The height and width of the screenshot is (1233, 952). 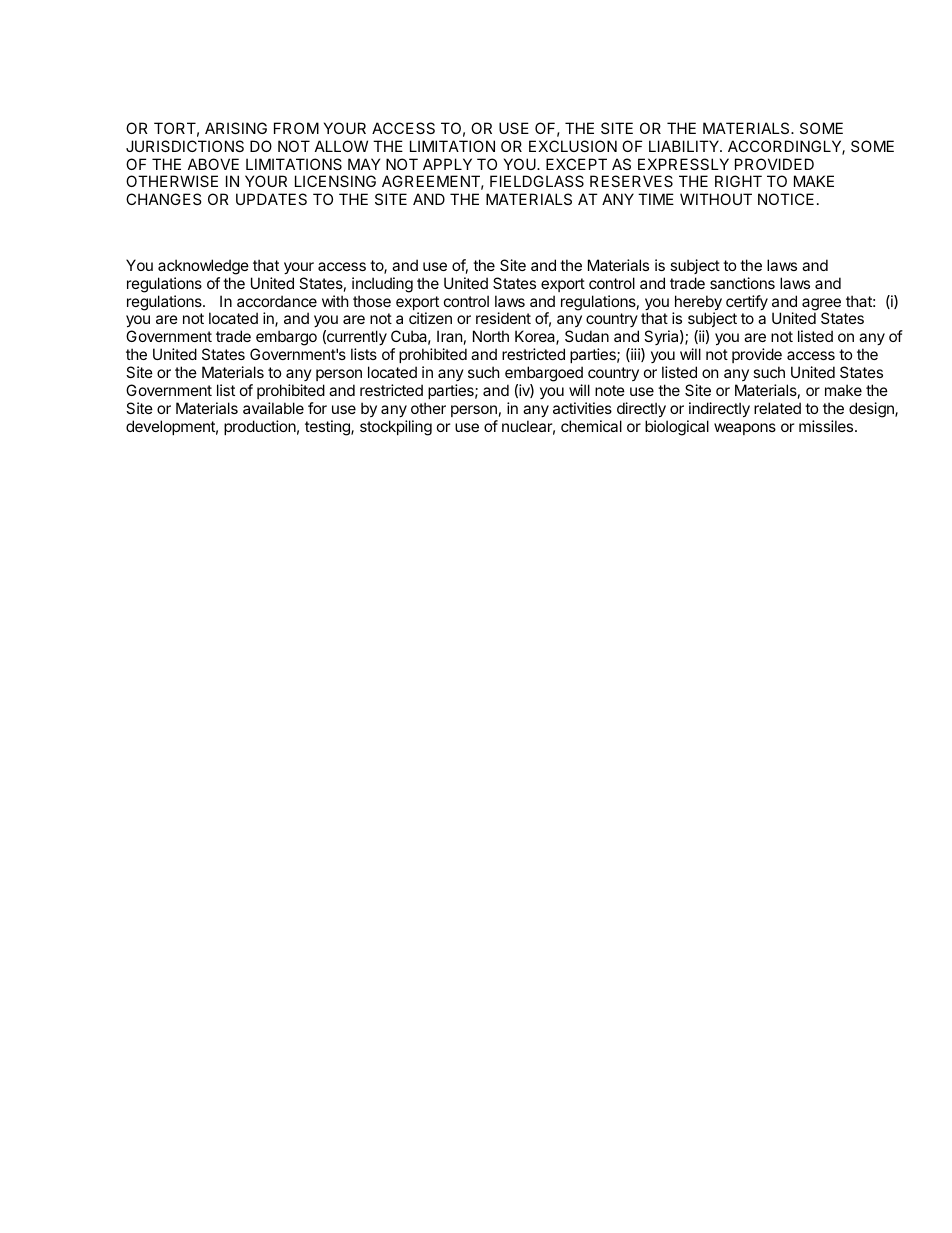 What do you see at coordinates (236, 128) in the screenshot?
I see `ARISING` at bounding box center [236, 128].
